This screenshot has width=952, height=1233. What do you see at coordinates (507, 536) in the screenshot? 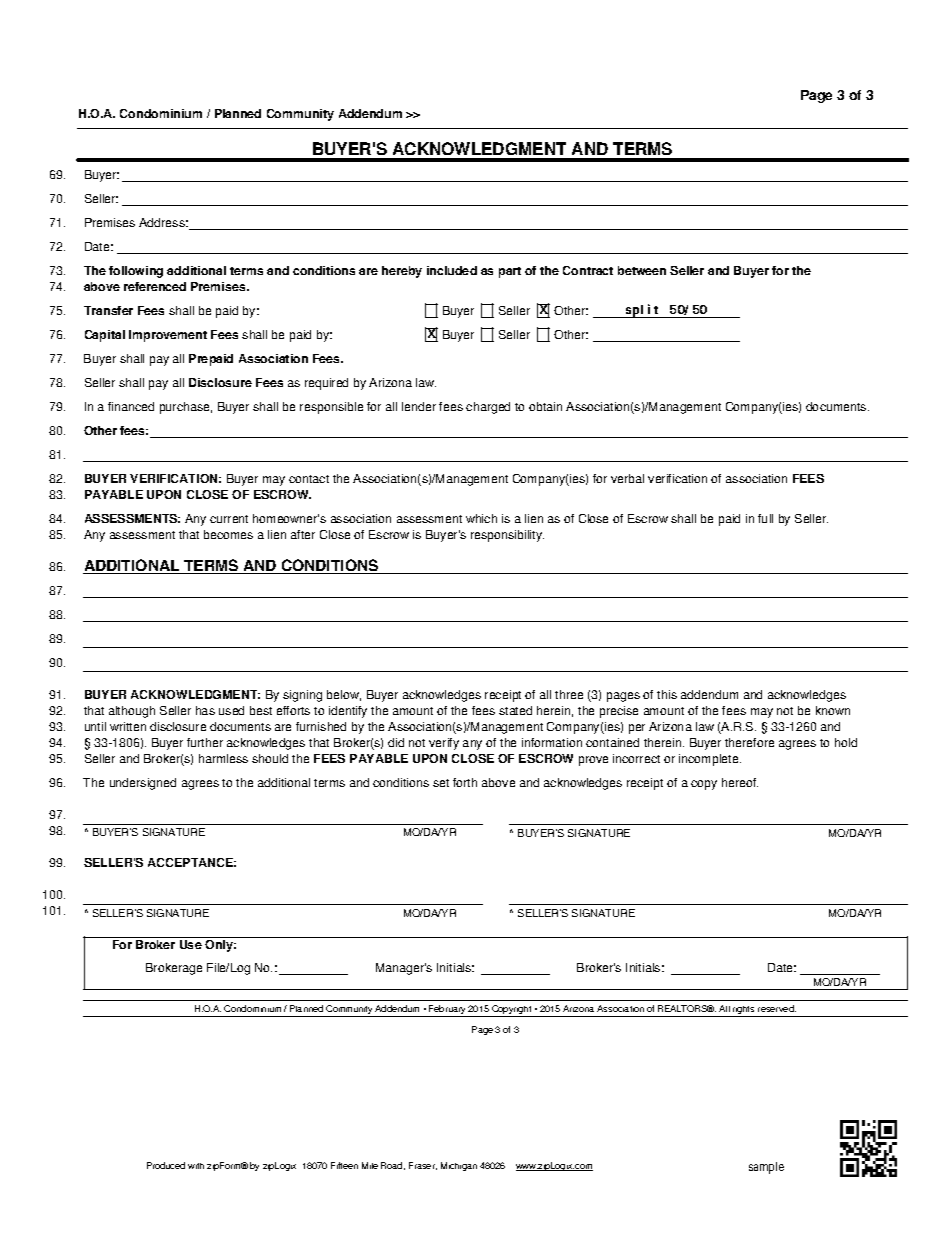
I see `responsibility` at bounding box center [507, 536].
